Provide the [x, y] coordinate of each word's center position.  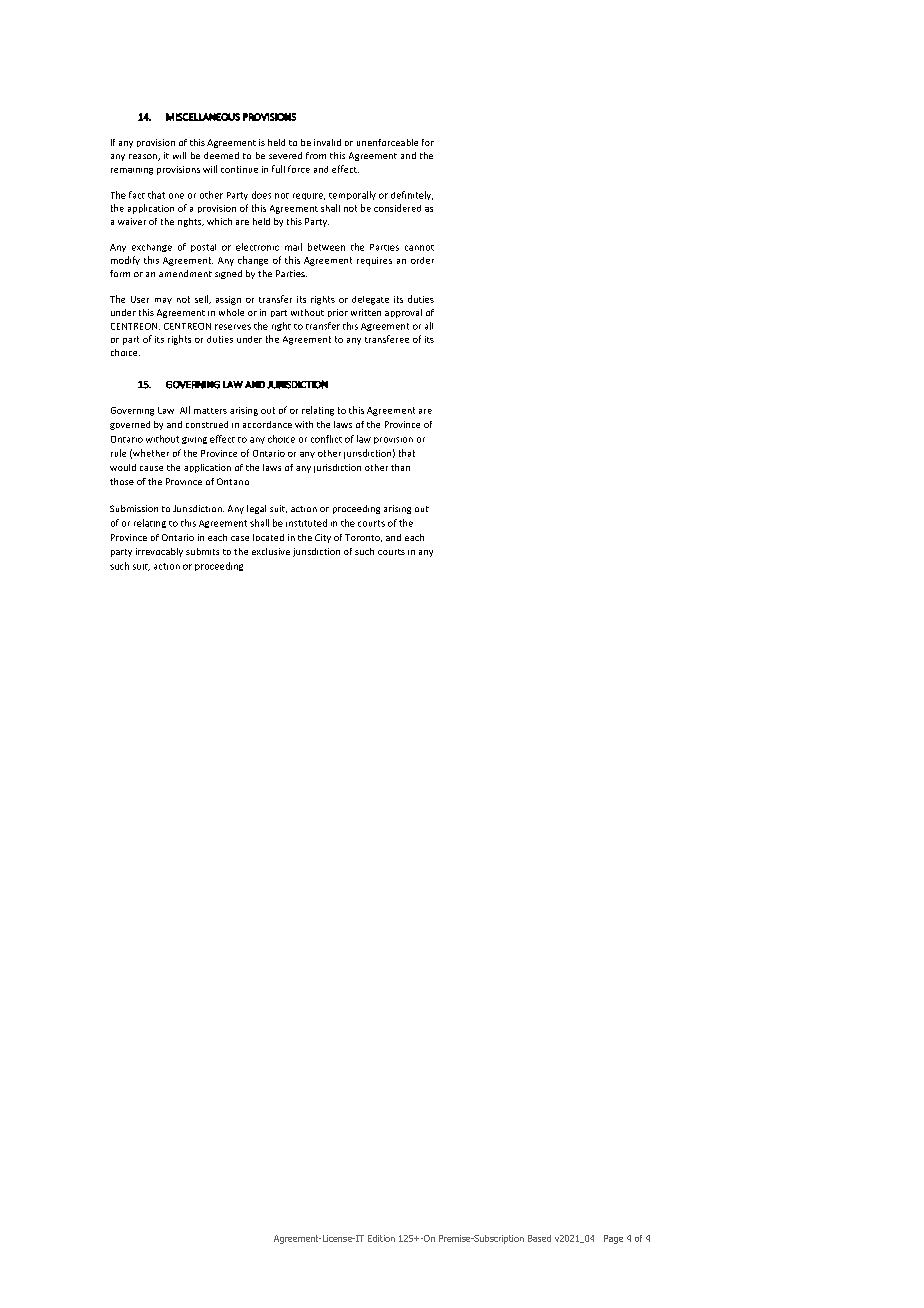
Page [613, 1239]
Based [539, 1238]
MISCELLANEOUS [203, 117]
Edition [381, 1238]
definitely [412, 195]
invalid [327, 142]
